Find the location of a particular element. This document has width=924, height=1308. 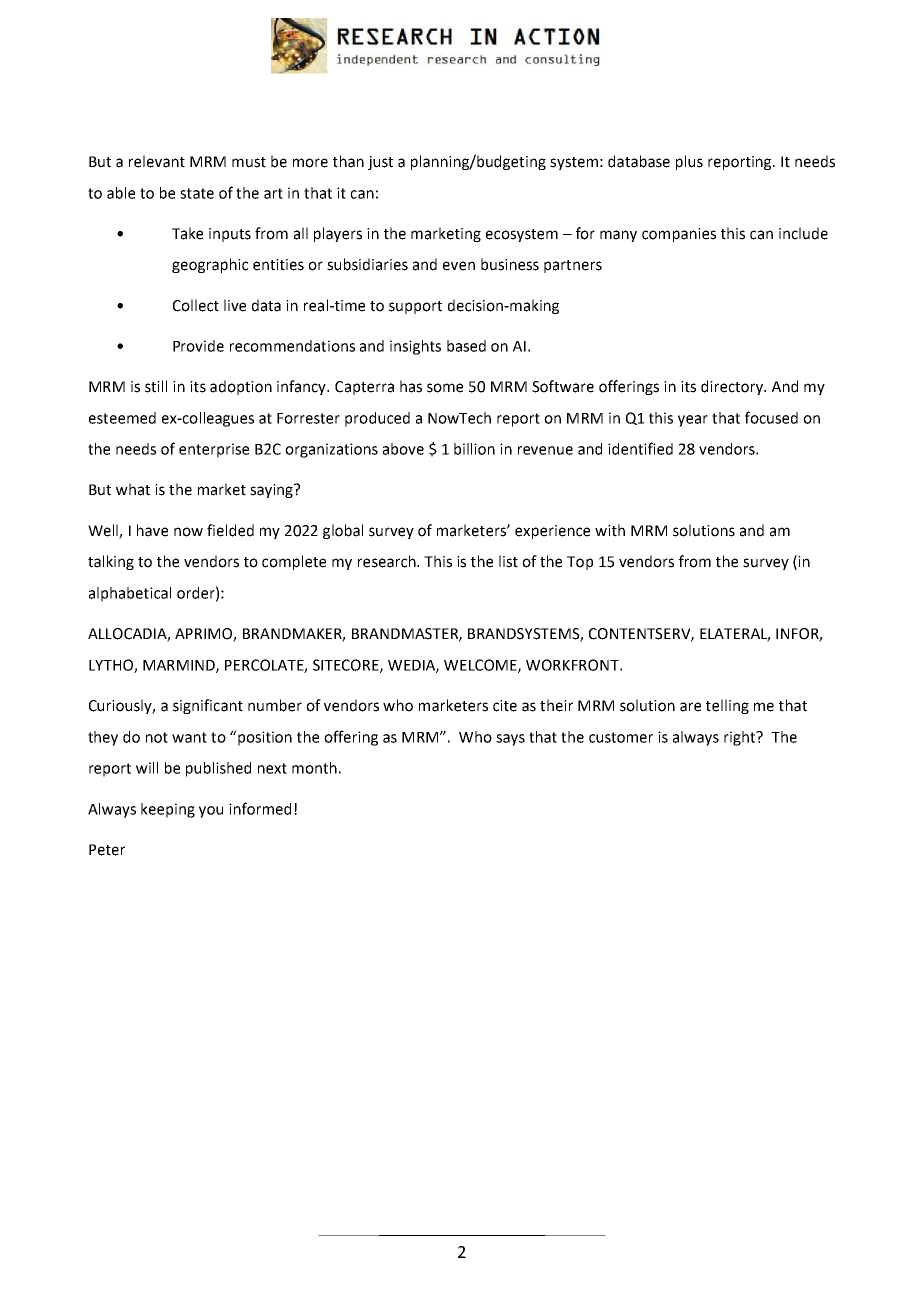

just is located at coordinates (380, 163).
